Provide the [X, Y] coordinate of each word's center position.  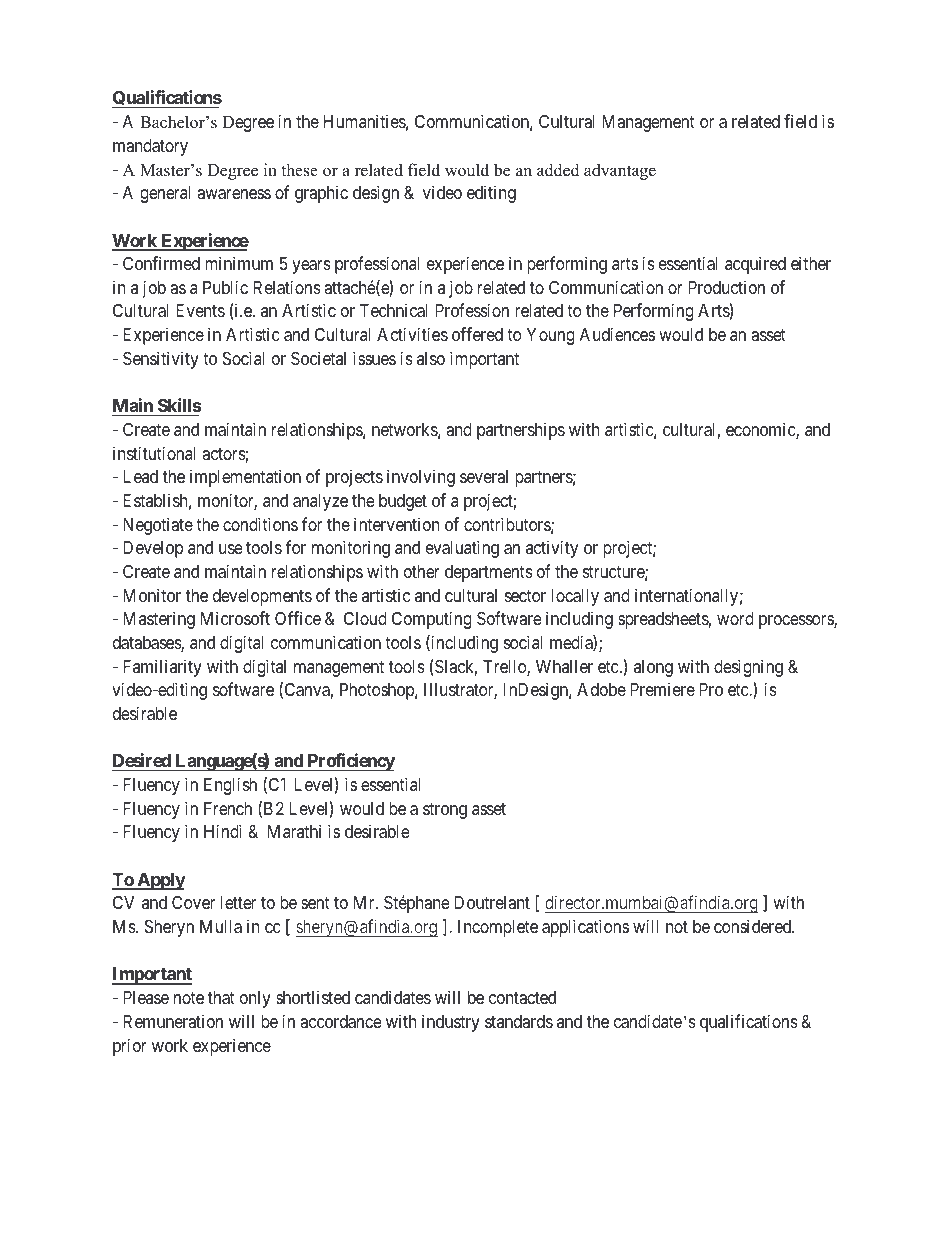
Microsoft [235, 618]
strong [445, 811]
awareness [234, 194]
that [221, 998]
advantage [620, 171]
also [431, 358]
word [735, 618]
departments [489, 573]
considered [754, 926]
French [228, 808]
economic [761, 430]
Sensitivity [161, 360]
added [558, 170]
